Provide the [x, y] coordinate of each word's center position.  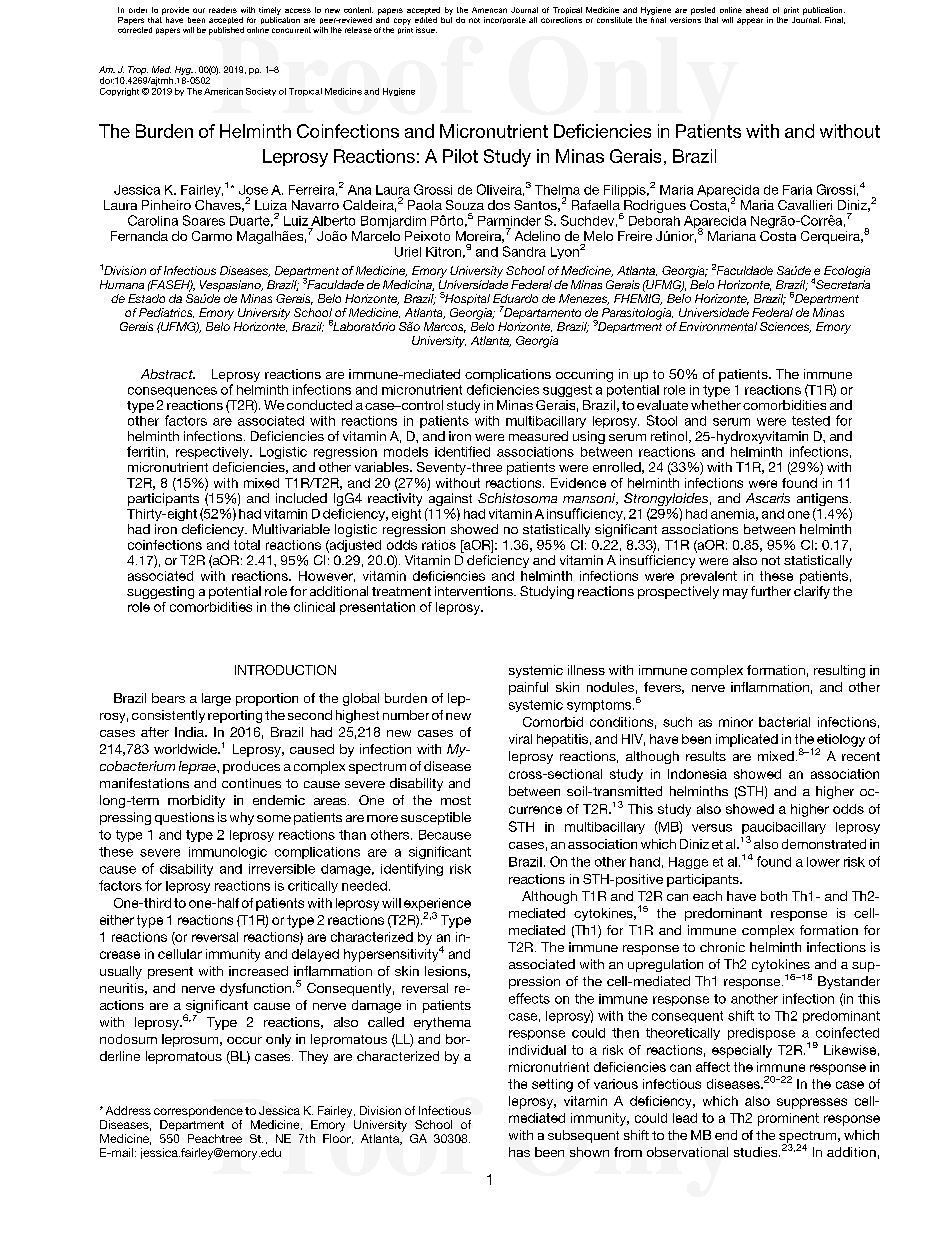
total [247, 545]
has [519, 1152]
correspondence [198, 1111]
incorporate [505, 20]
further [771, 591]
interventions [475, 591]
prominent [788, 1119]
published [226, 31]
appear [750, 21]
